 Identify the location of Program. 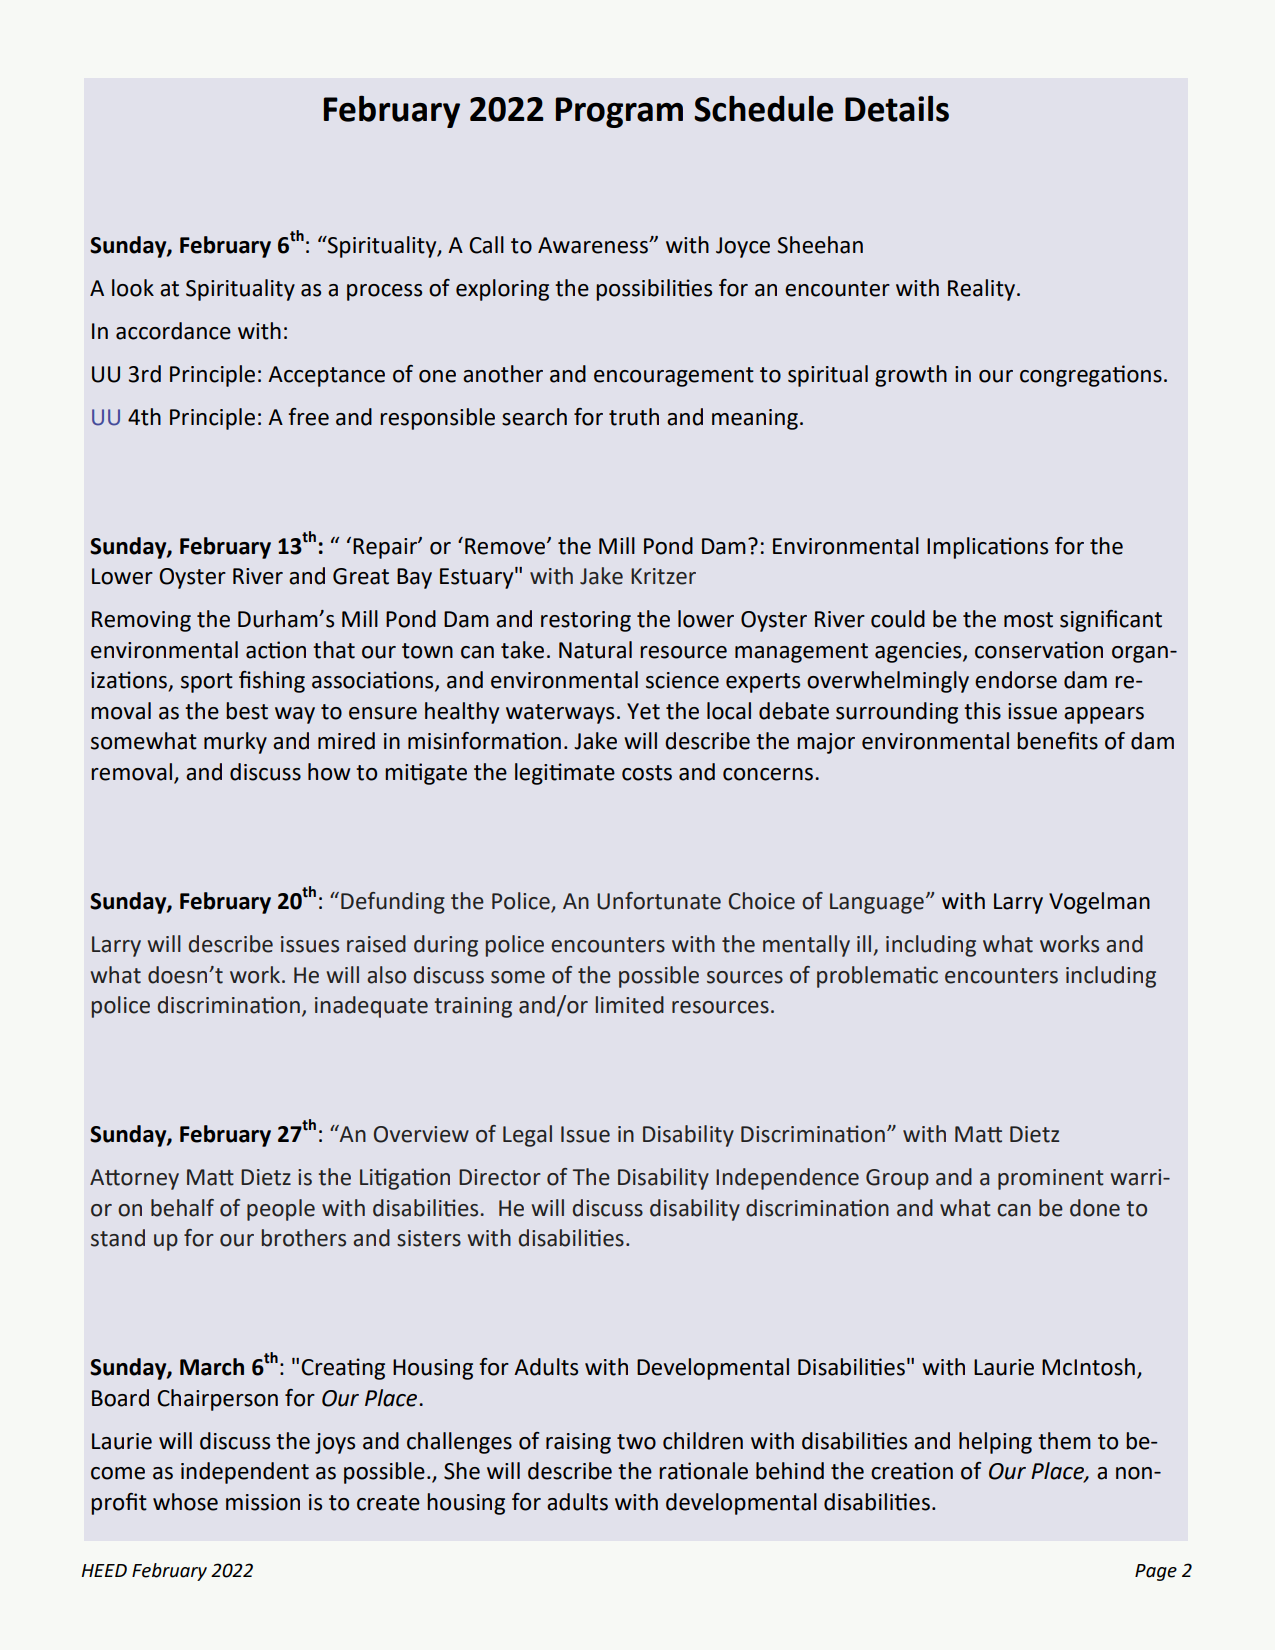
(619, 112).
